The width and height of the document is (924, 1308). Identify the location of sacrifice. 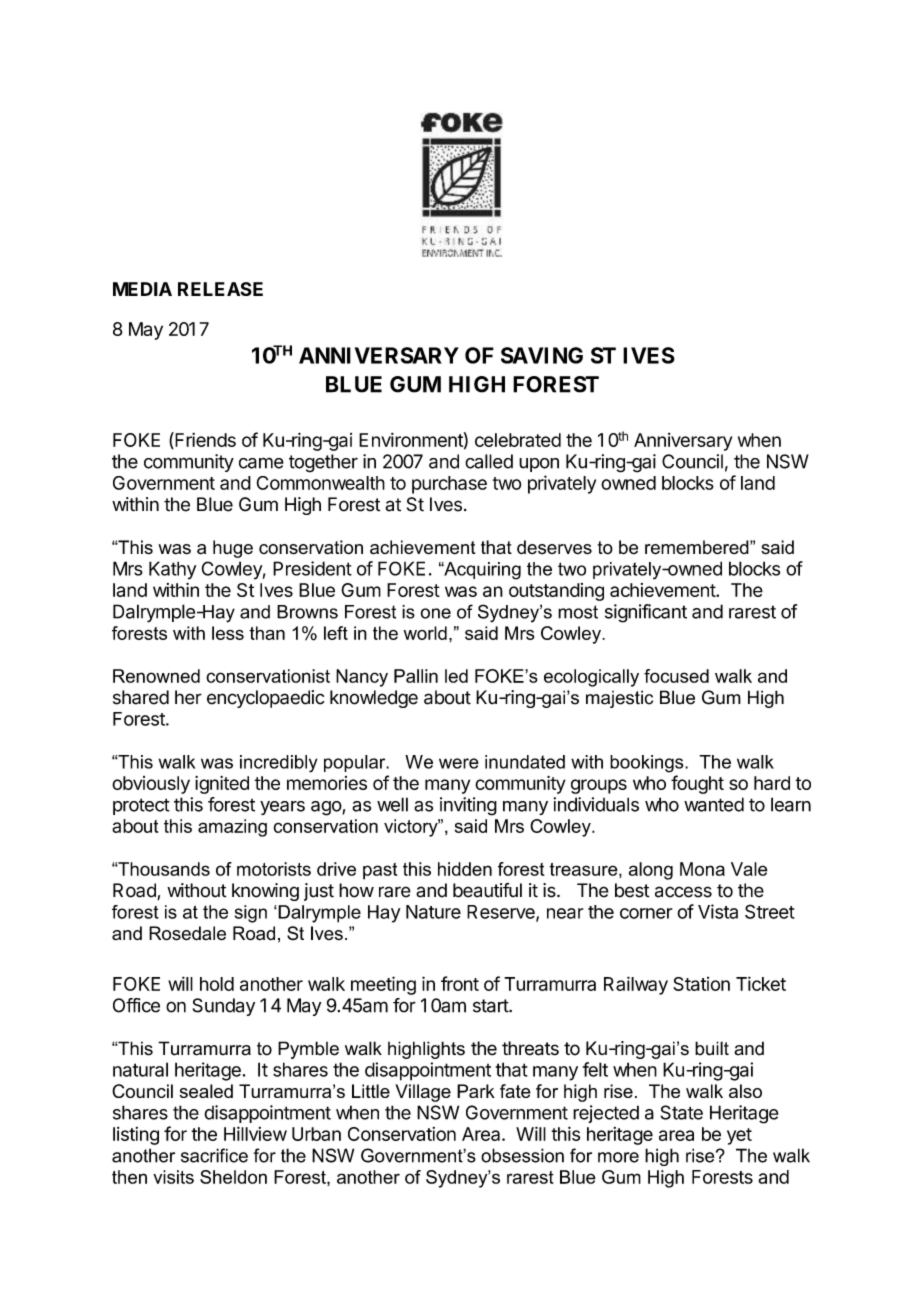
(214, 1155).
